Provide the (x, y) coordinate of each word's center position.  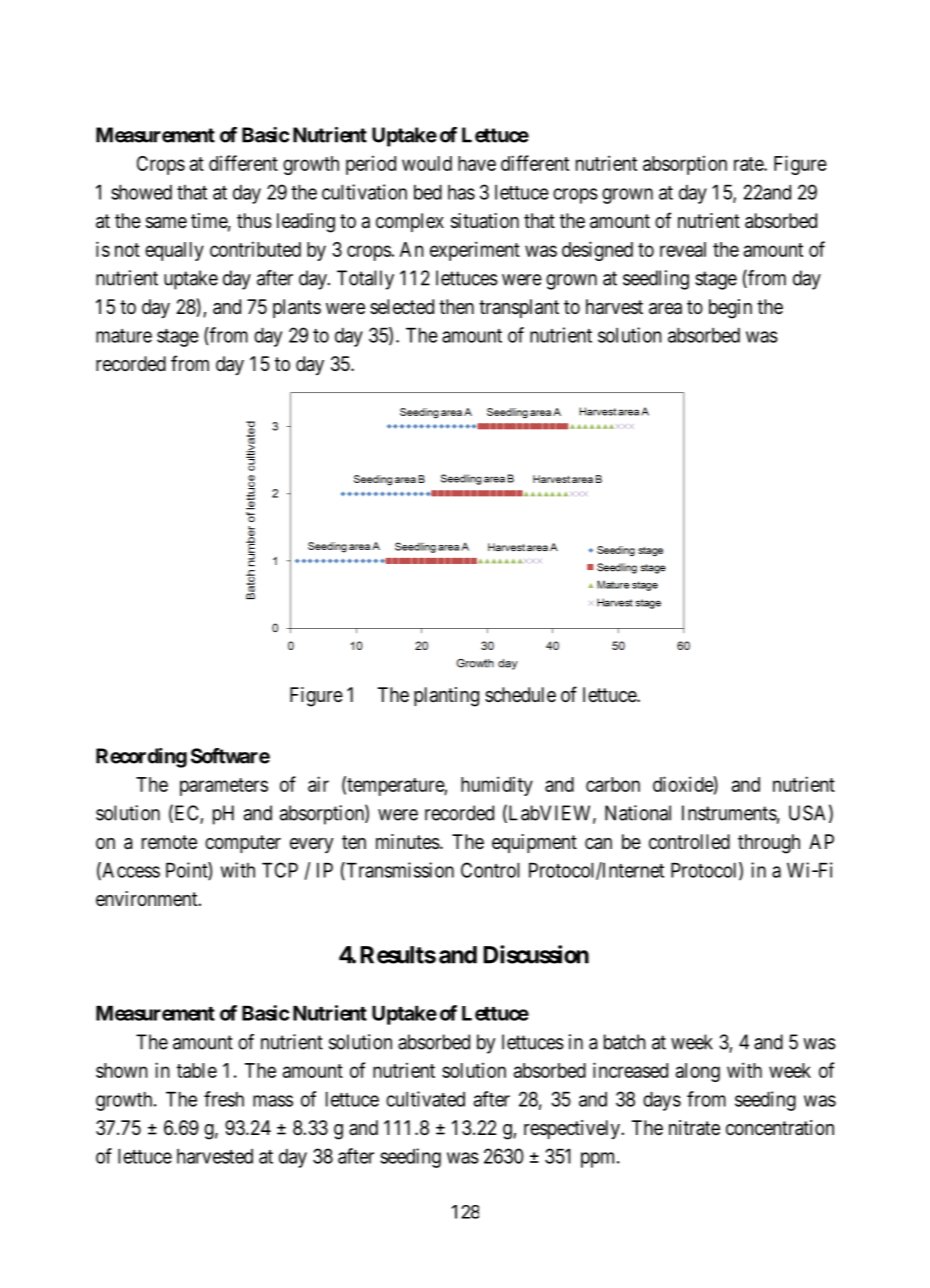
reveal (683, 249)
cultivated (425, 1099)
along (698, 1072)
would (427, 163)
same (166, 223)
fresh (224, 1099)
